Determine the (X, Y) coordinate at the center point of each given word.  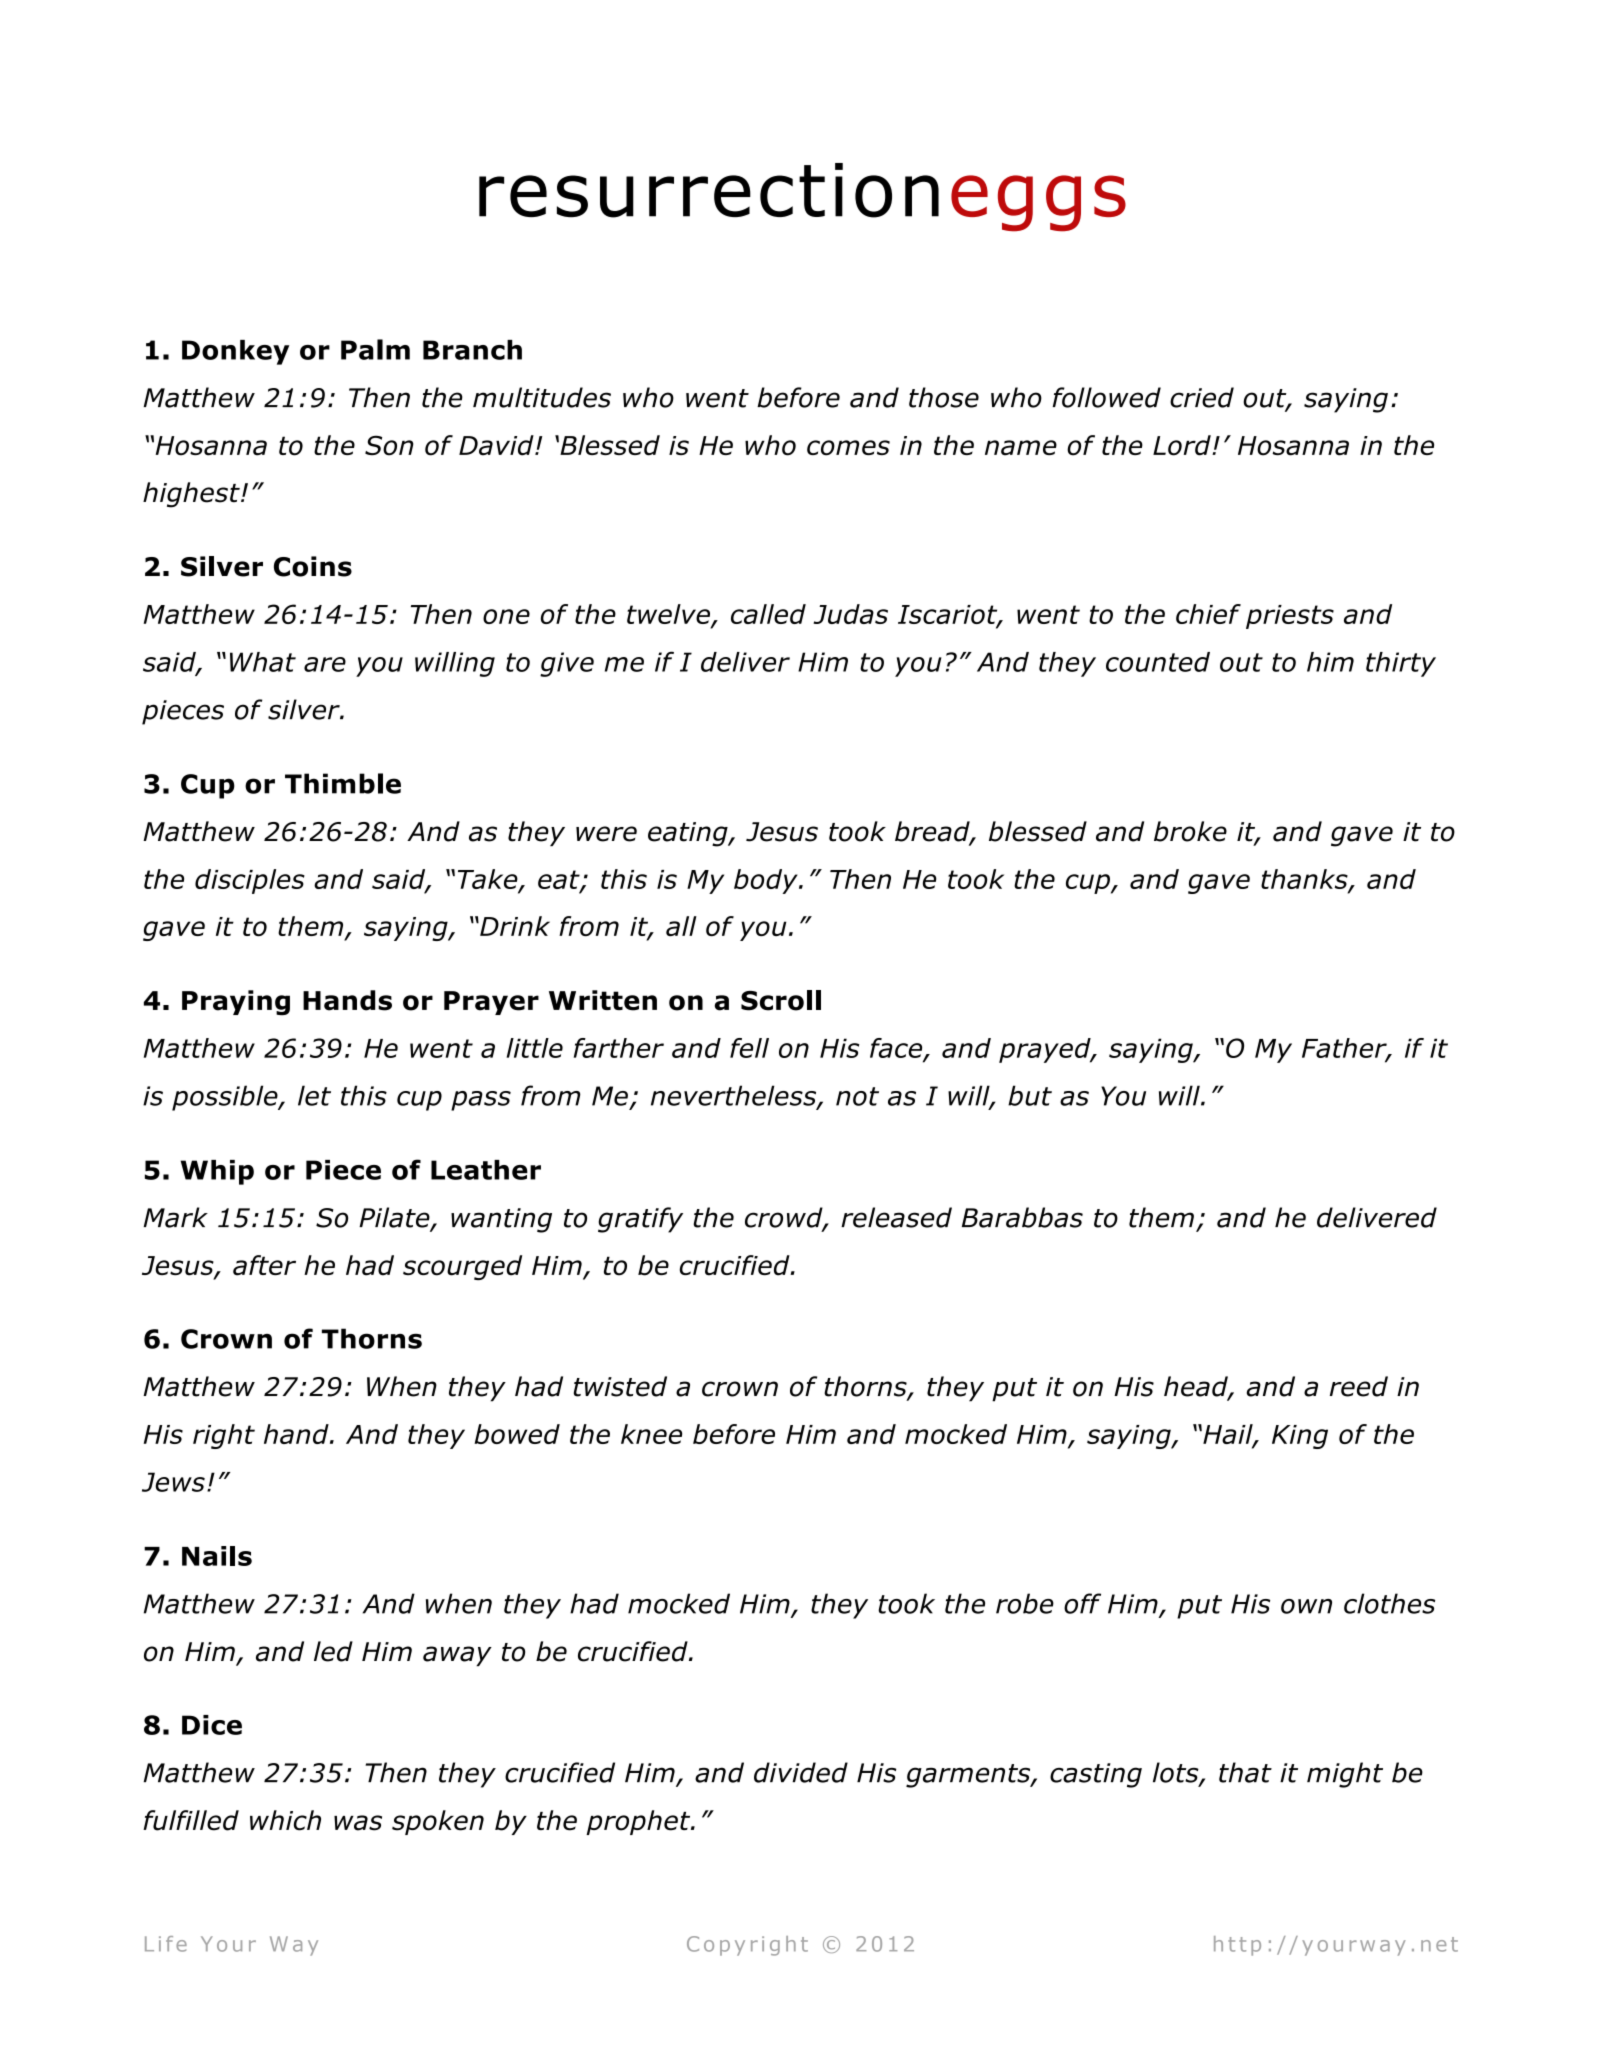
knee (651, 1434)
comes (848, 448)
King (1300, 1437)
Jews (173, 1482)
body (767, 881)
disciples (250, 881)
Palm (375, 349)
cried (1202, 397)
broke (1190, 831)
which (285, 1820)
